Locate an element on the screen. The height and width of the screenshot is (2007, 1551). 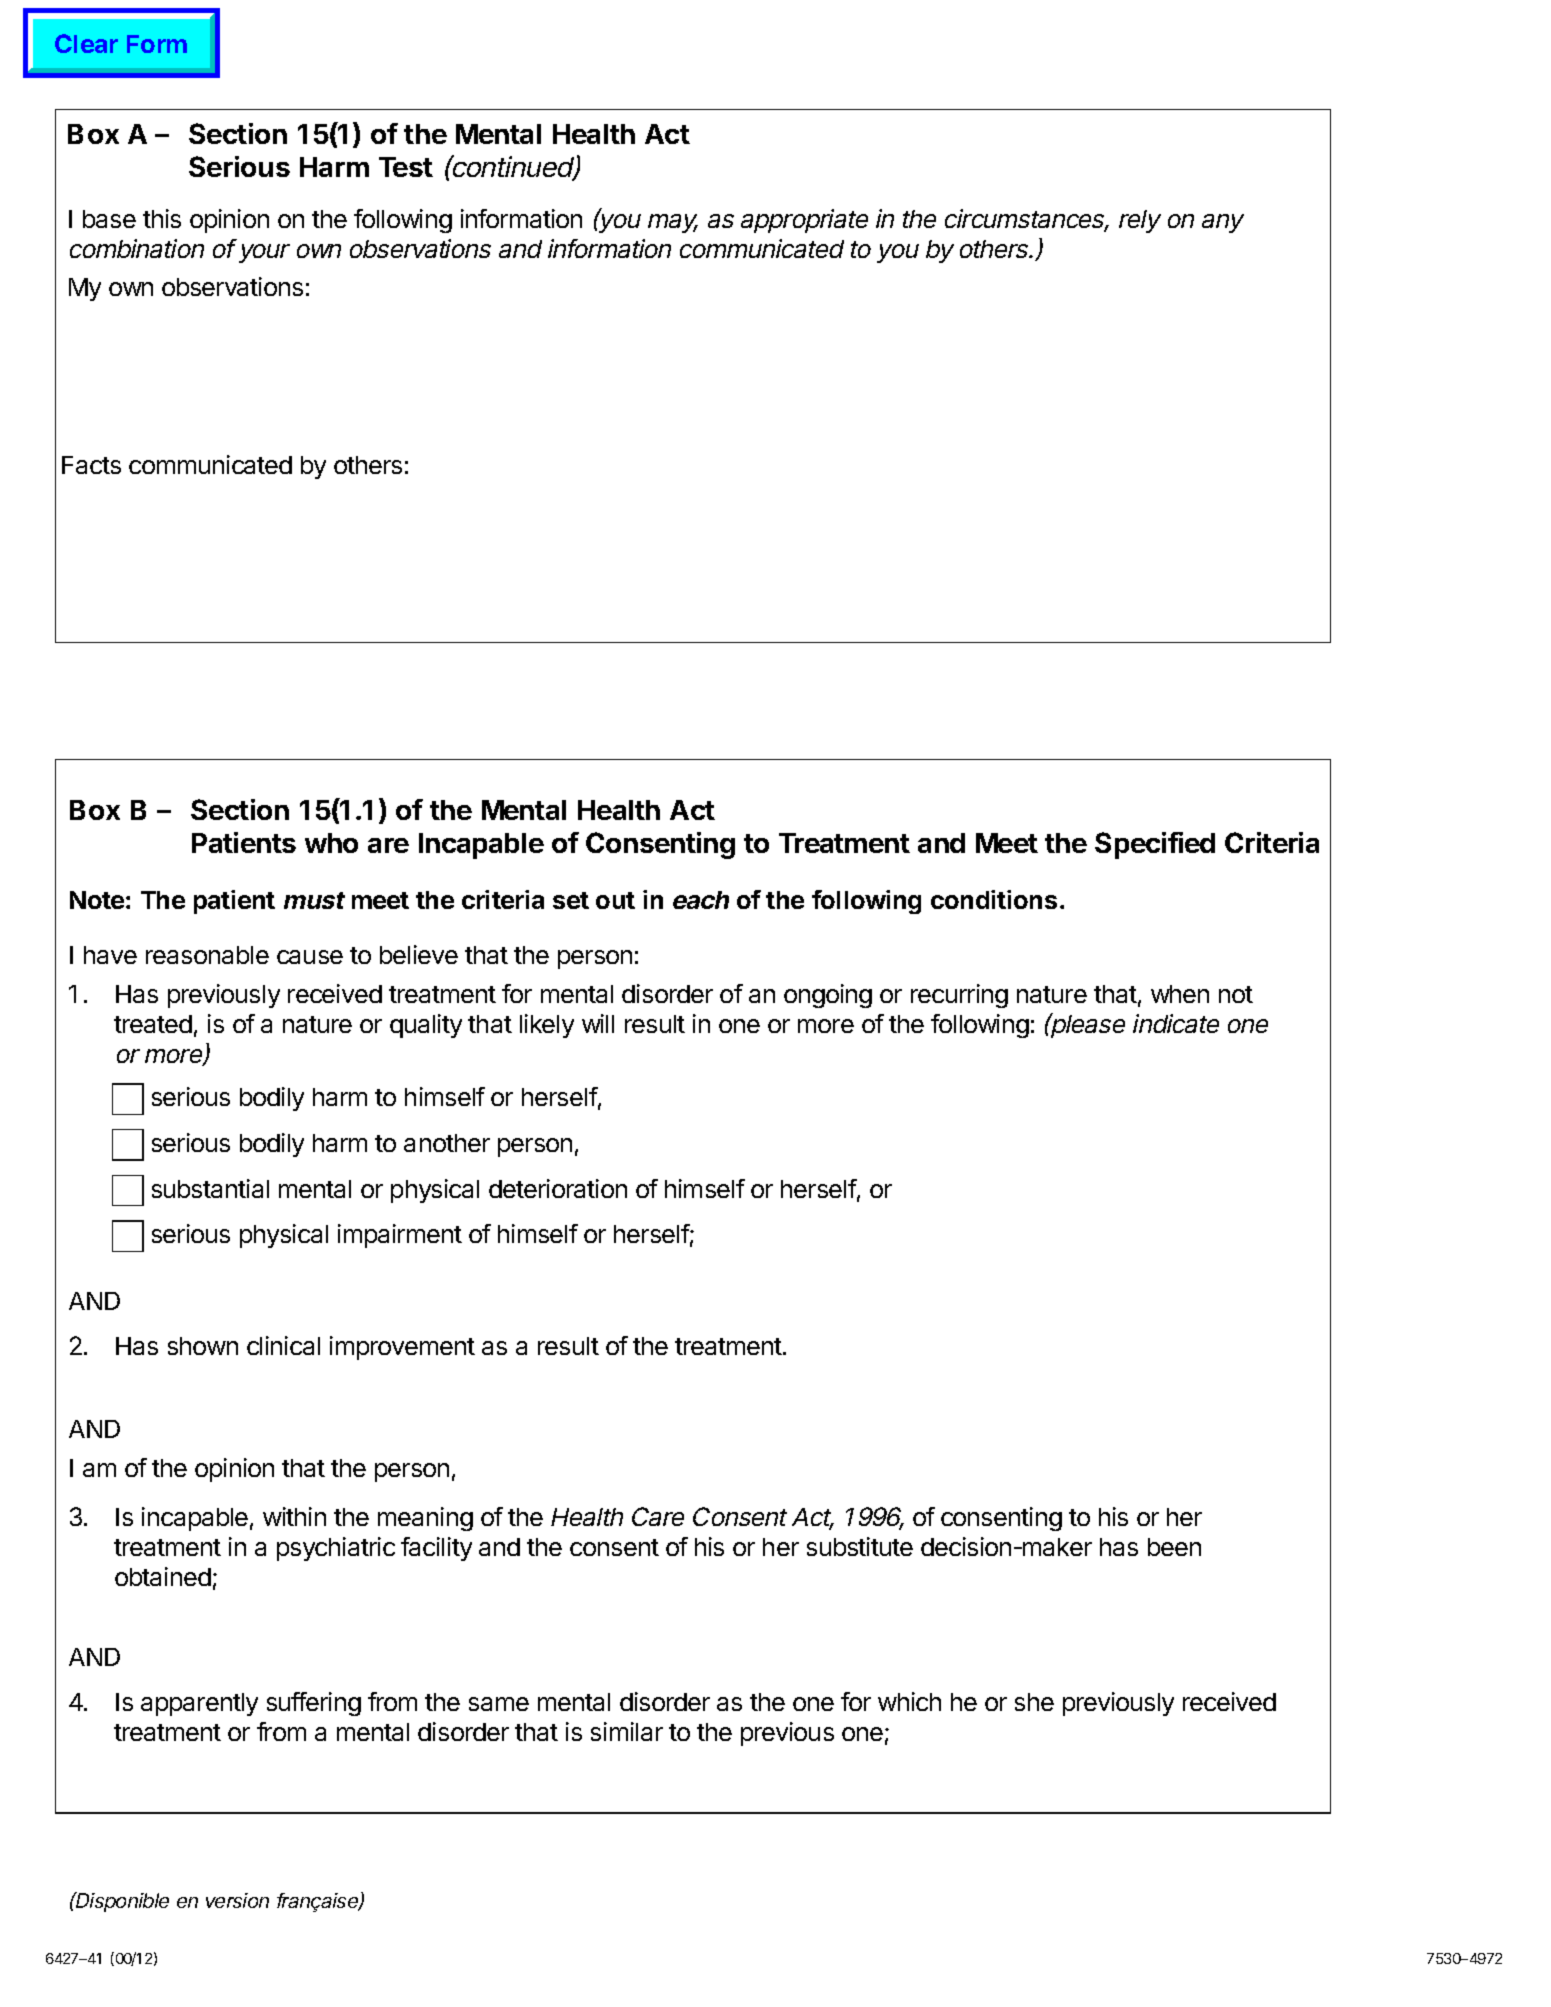
this is located at coordinates (162, 218).
